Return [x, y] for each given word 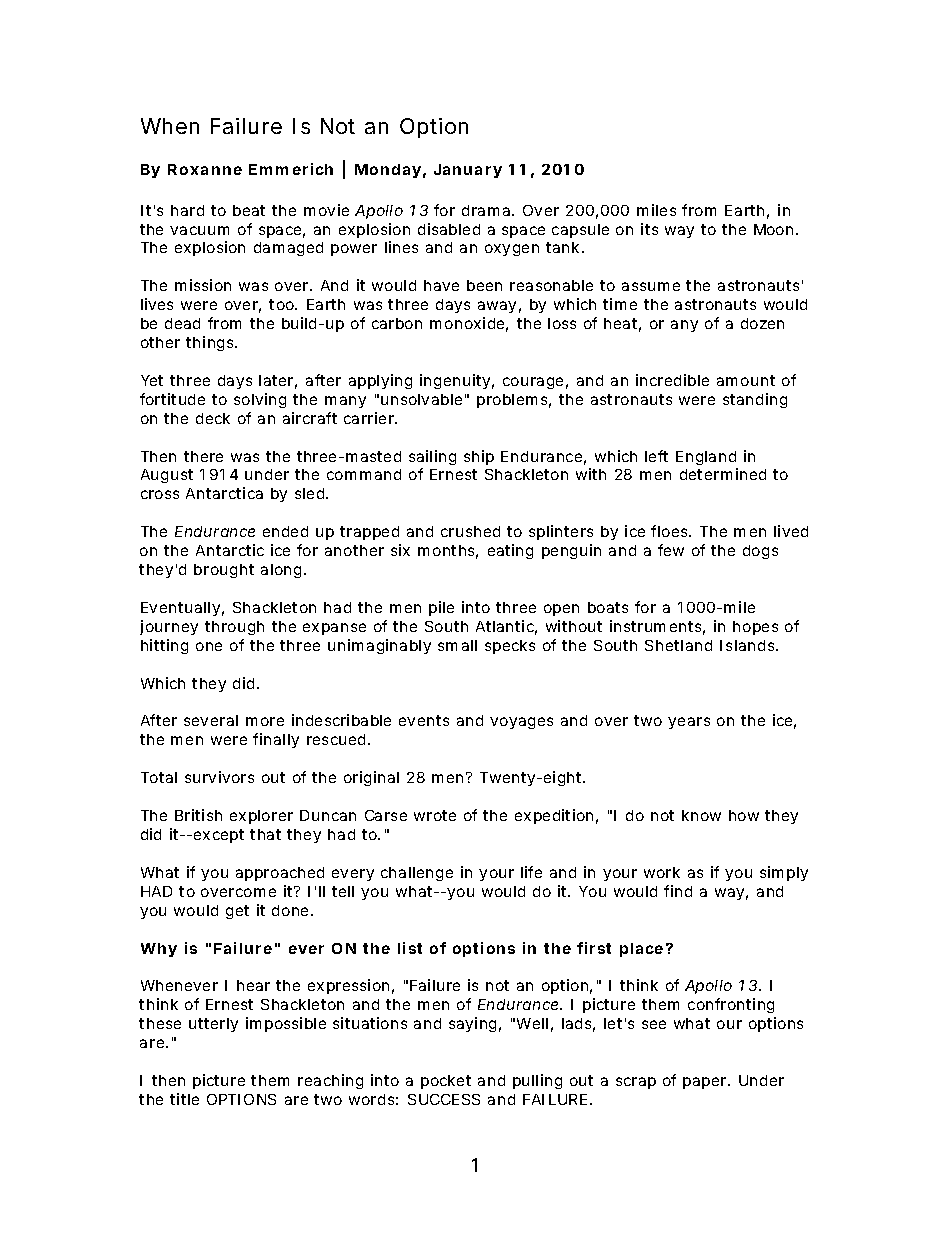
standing [755, 400]
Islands [748, 645]
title [184, 1099]
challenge [417, 874]
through [234, 628]
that [265, 834]
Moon [773, 229]
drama [486, 210]
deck [213, 418]
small [457, 645]
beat [249, 210]
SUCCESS [444, 1099]
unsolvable [421, 399]
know [701, 815]
